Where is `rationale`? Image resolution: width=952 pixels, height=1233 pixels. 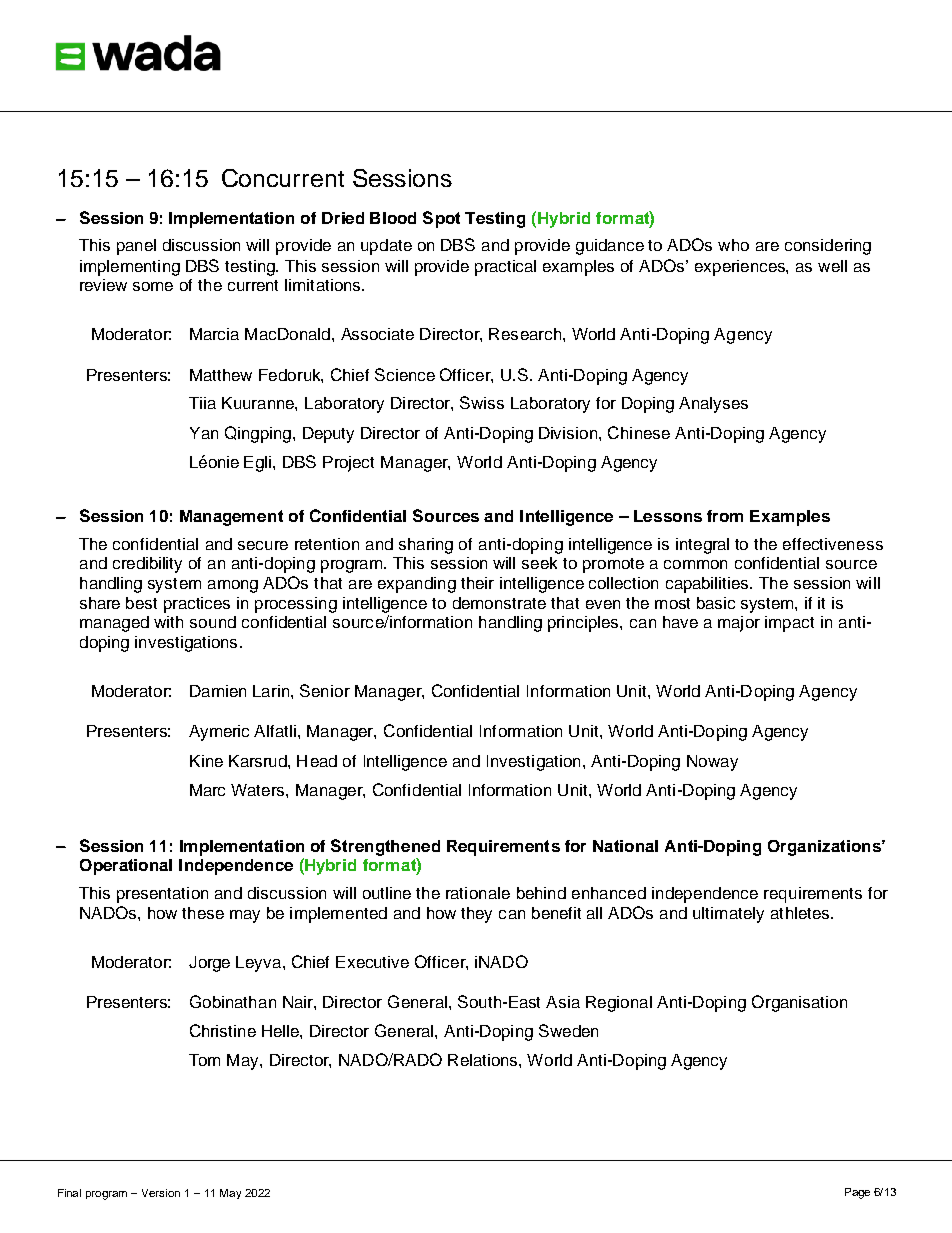
rationale is located at coordinates (478, 893).
